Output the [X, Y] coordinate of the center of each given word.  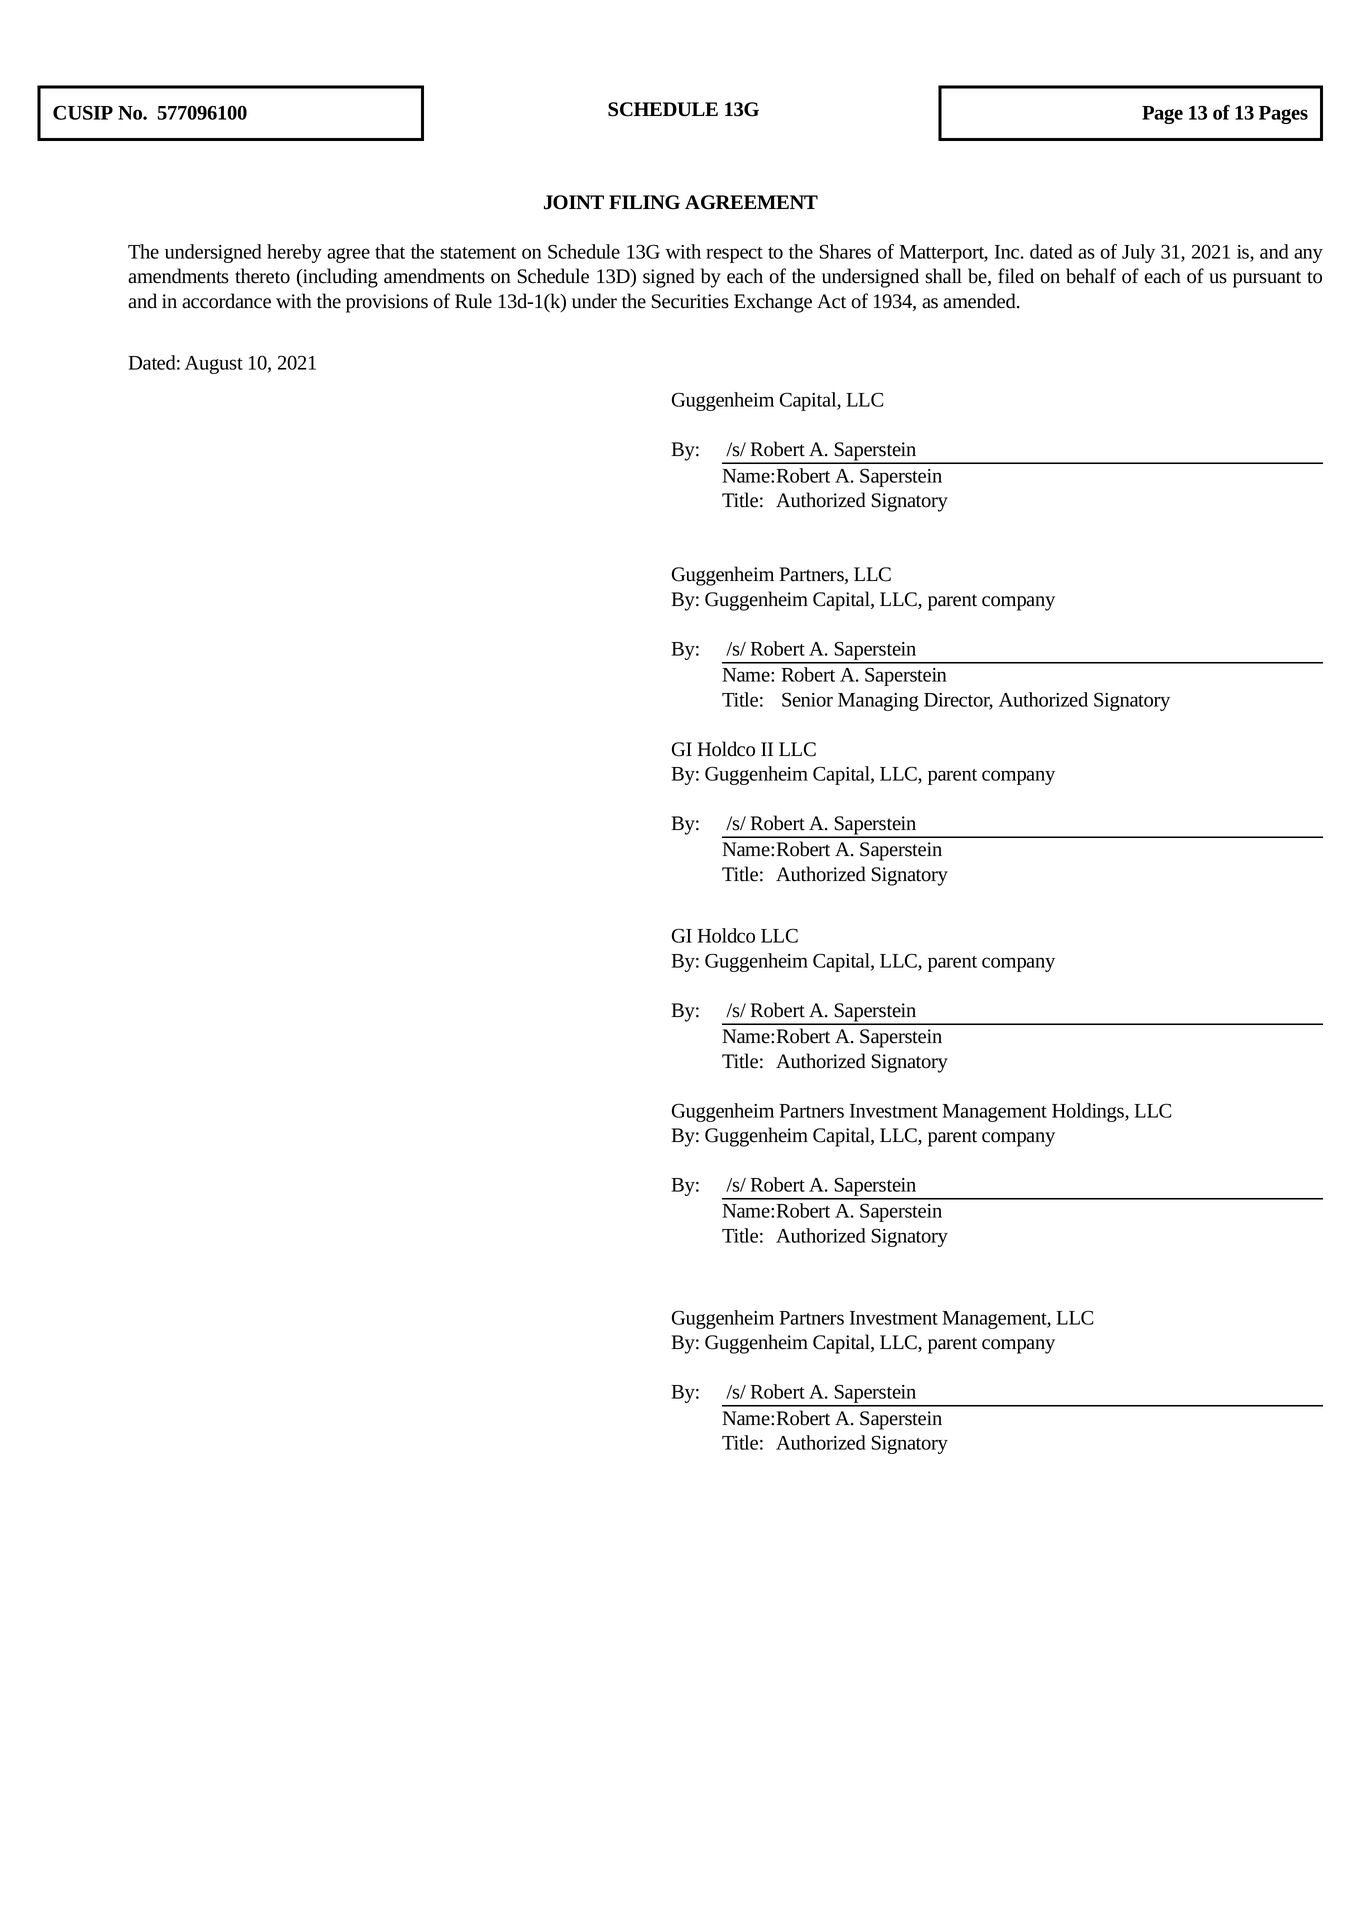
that [390, 251]
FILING [644, 202]
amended [980, 301]
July [1138, 253]
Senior [807, 699]
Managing [878, 702]
